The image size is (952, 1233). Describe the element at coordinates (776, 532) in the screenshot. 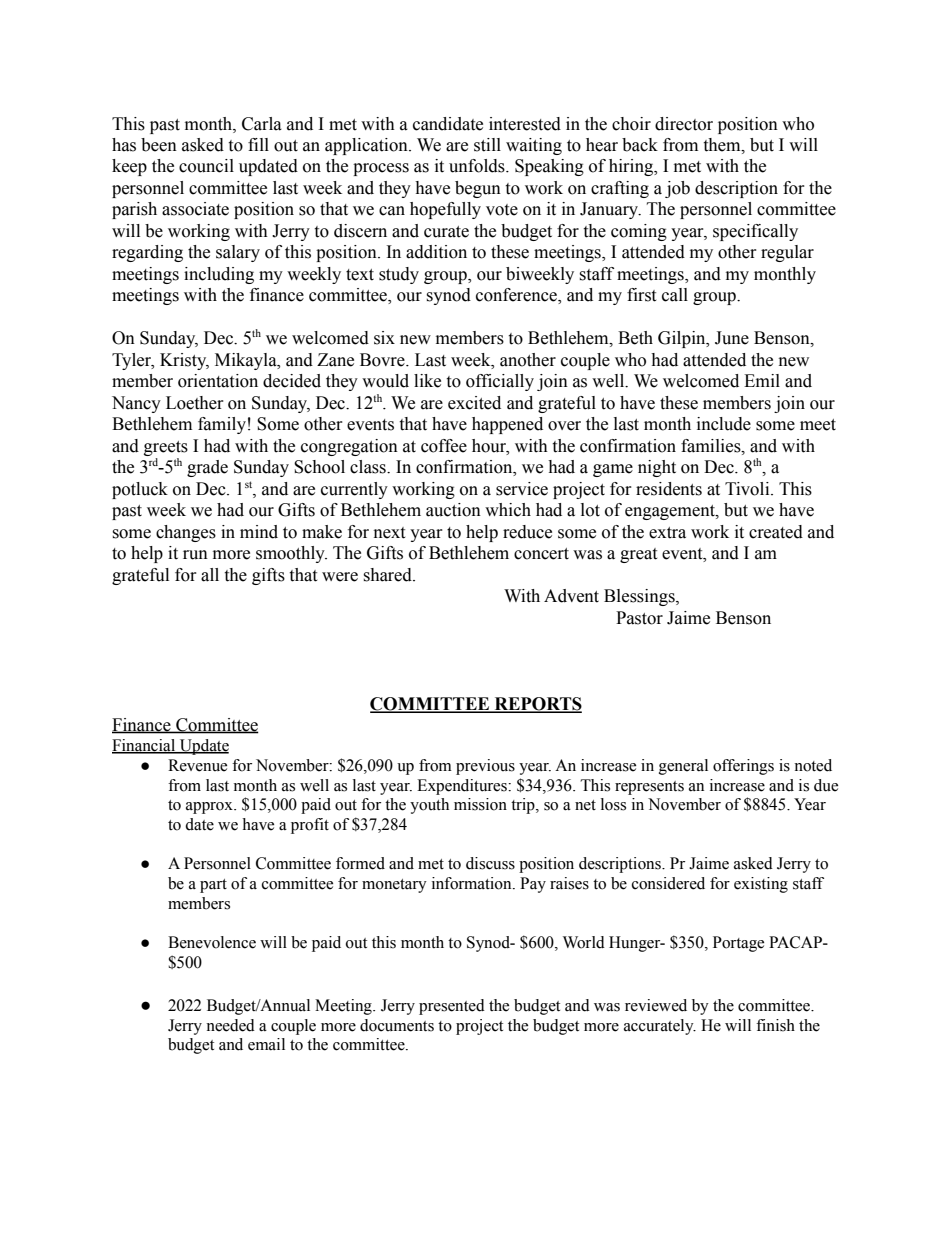

I see `created` at that location.
